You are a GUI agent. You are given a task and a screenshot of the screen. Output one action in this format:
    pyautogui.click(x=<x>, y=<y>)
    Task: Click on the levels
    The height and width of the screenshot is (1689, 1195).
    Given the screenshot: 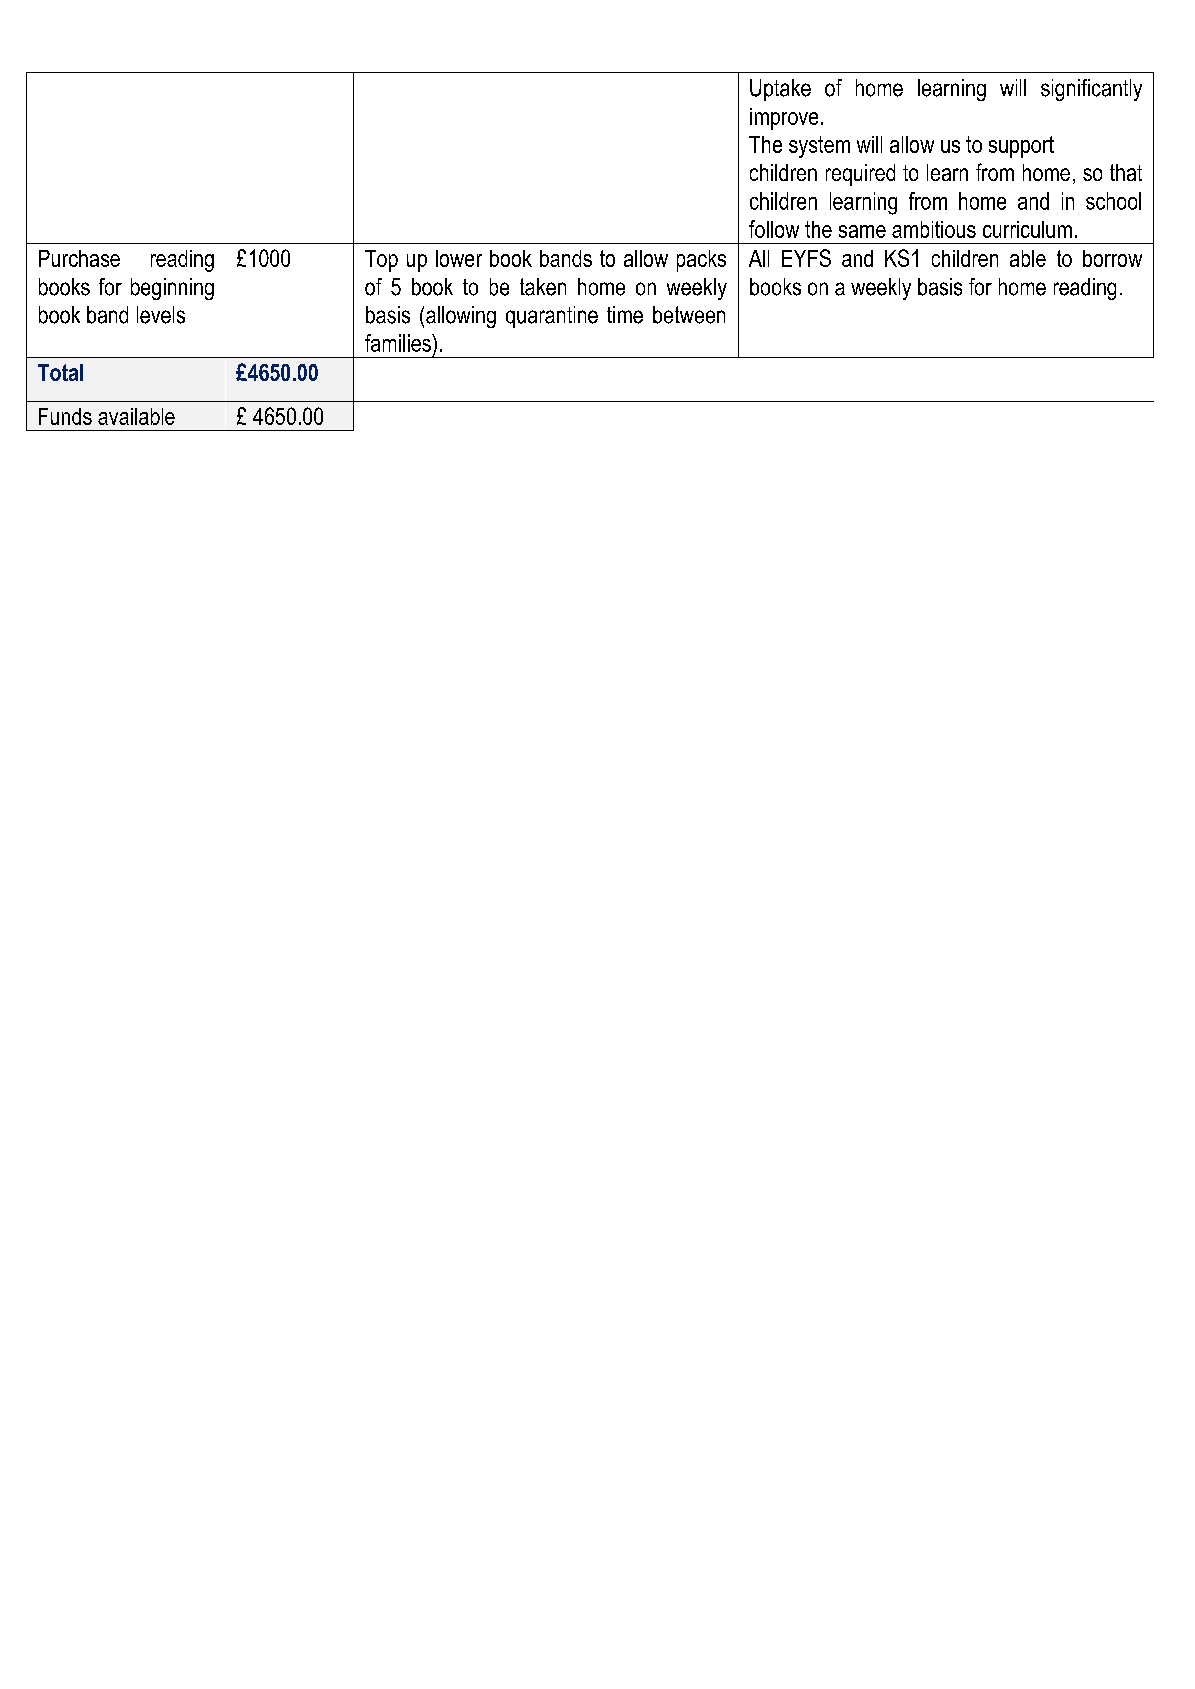 What is the action you would take?
    pyautogui.click(x=161, y=315)
